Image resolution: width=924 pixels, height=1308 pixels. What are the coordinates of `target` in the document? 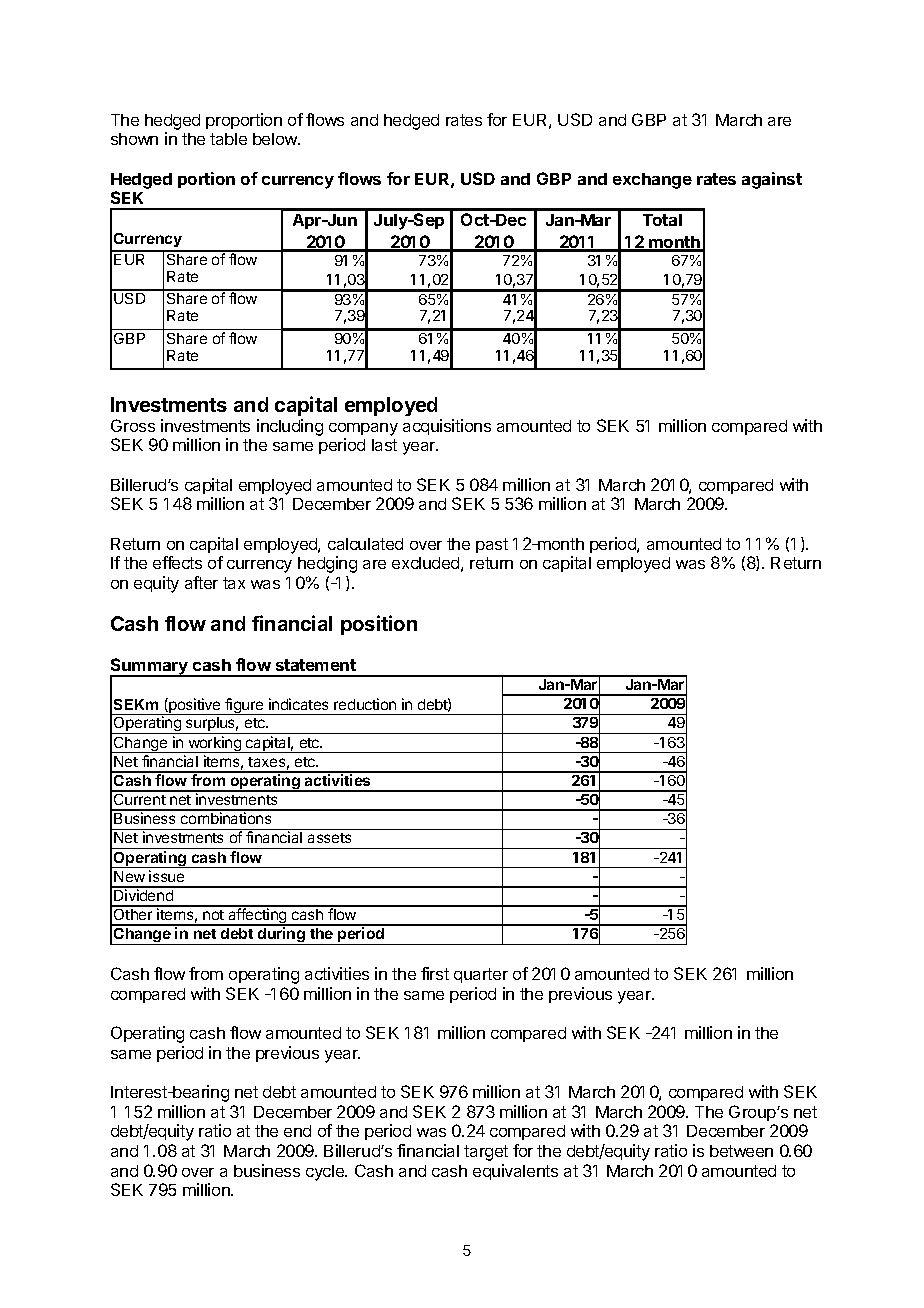 It's located at (486, 1153).
